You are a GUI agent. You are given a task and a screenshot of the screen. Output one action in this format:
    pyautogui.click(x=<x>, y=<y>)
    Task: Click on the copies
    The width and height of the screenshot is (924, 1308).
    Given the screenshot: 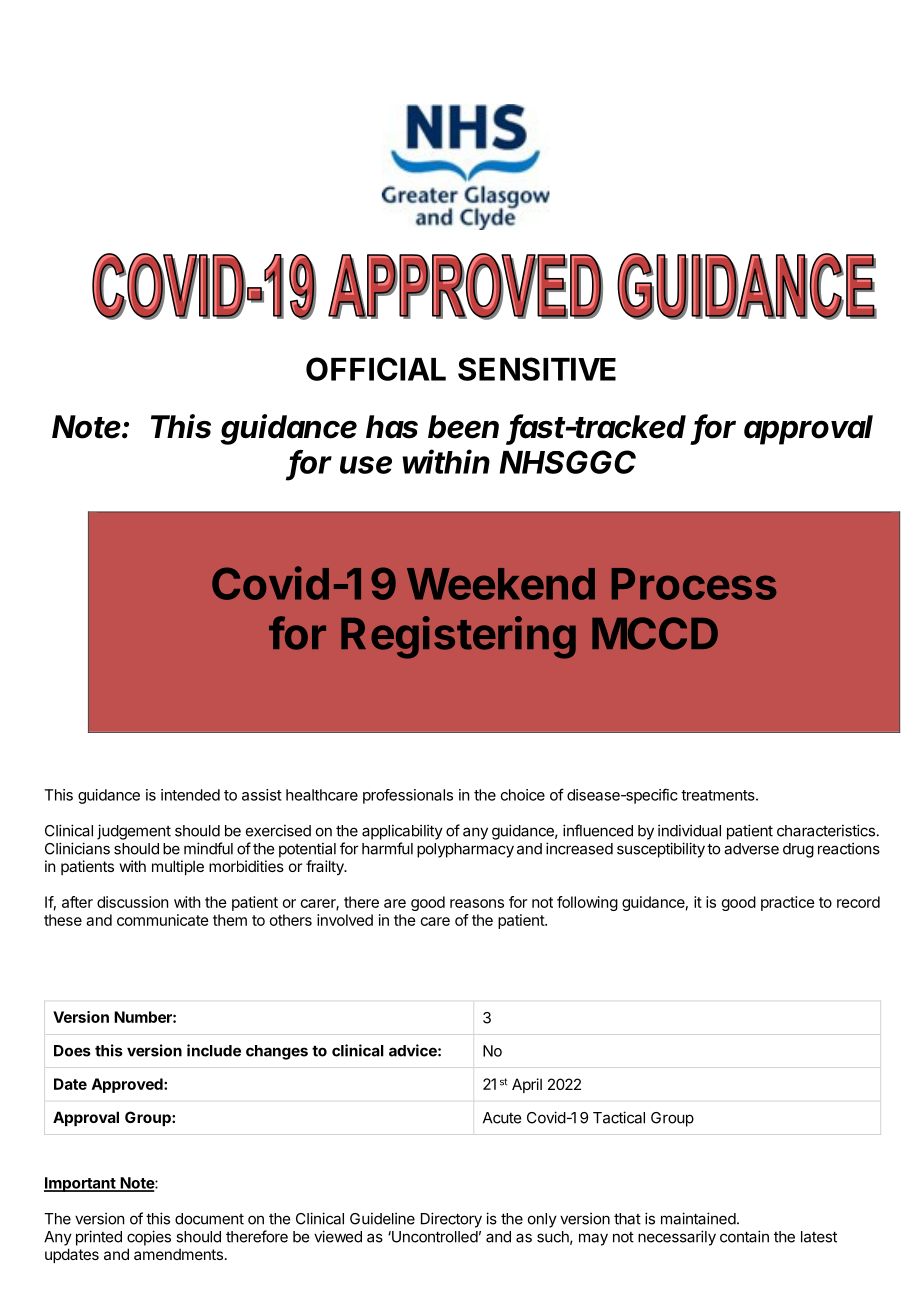 What is the action you would take?
    pyautogui.click(x=149, y=1238)
